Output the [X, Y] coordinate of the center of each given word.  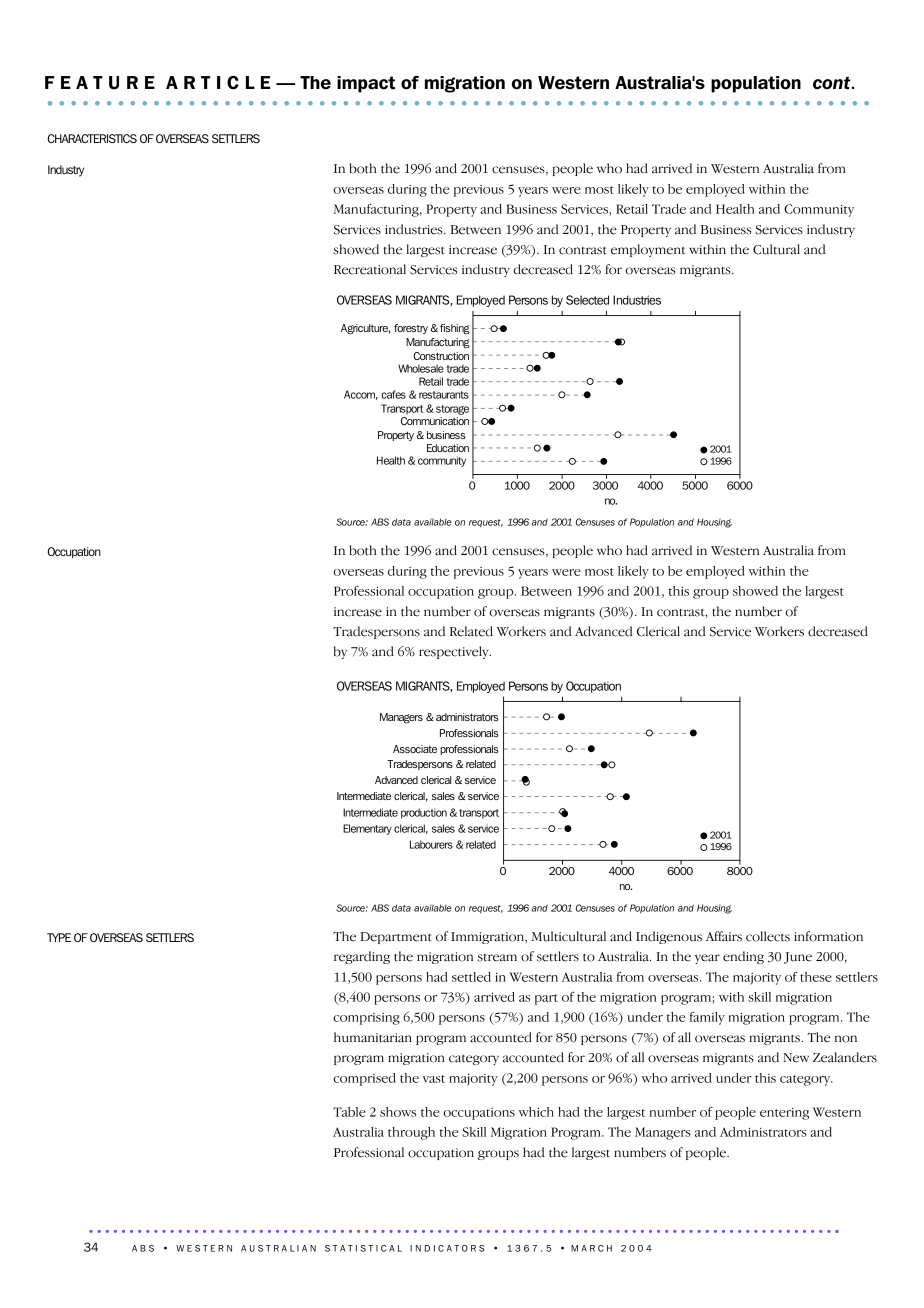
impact [366, 84]
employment [648, 250]
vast [434, 1079]
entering [784, 1114]
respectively [455, 652]
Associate [415, 749]
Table [349, 1112]
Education [448, 448]
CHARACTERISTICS [92, 138]
